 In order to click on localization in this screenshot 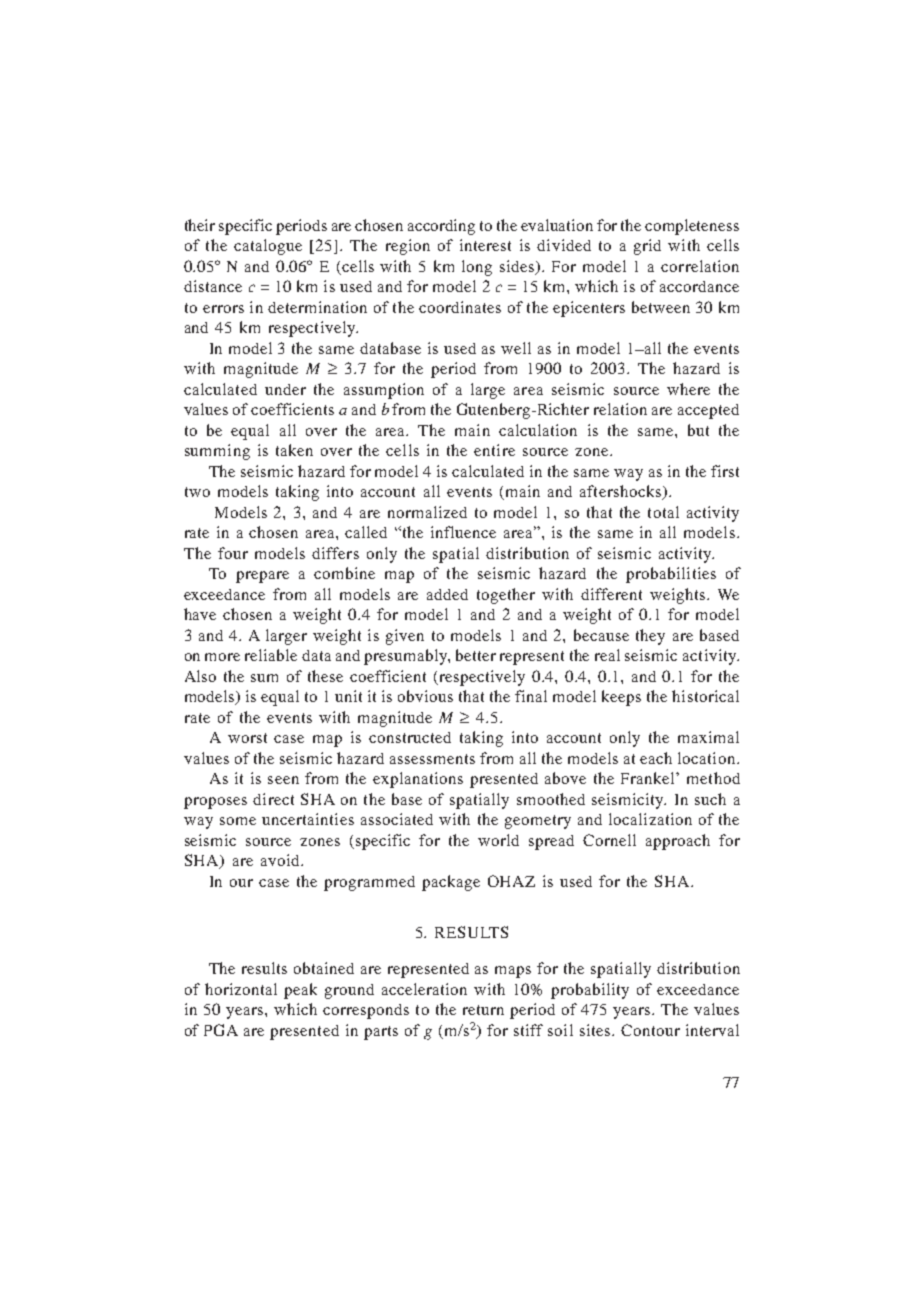, I will do `click(650, 819)`.
